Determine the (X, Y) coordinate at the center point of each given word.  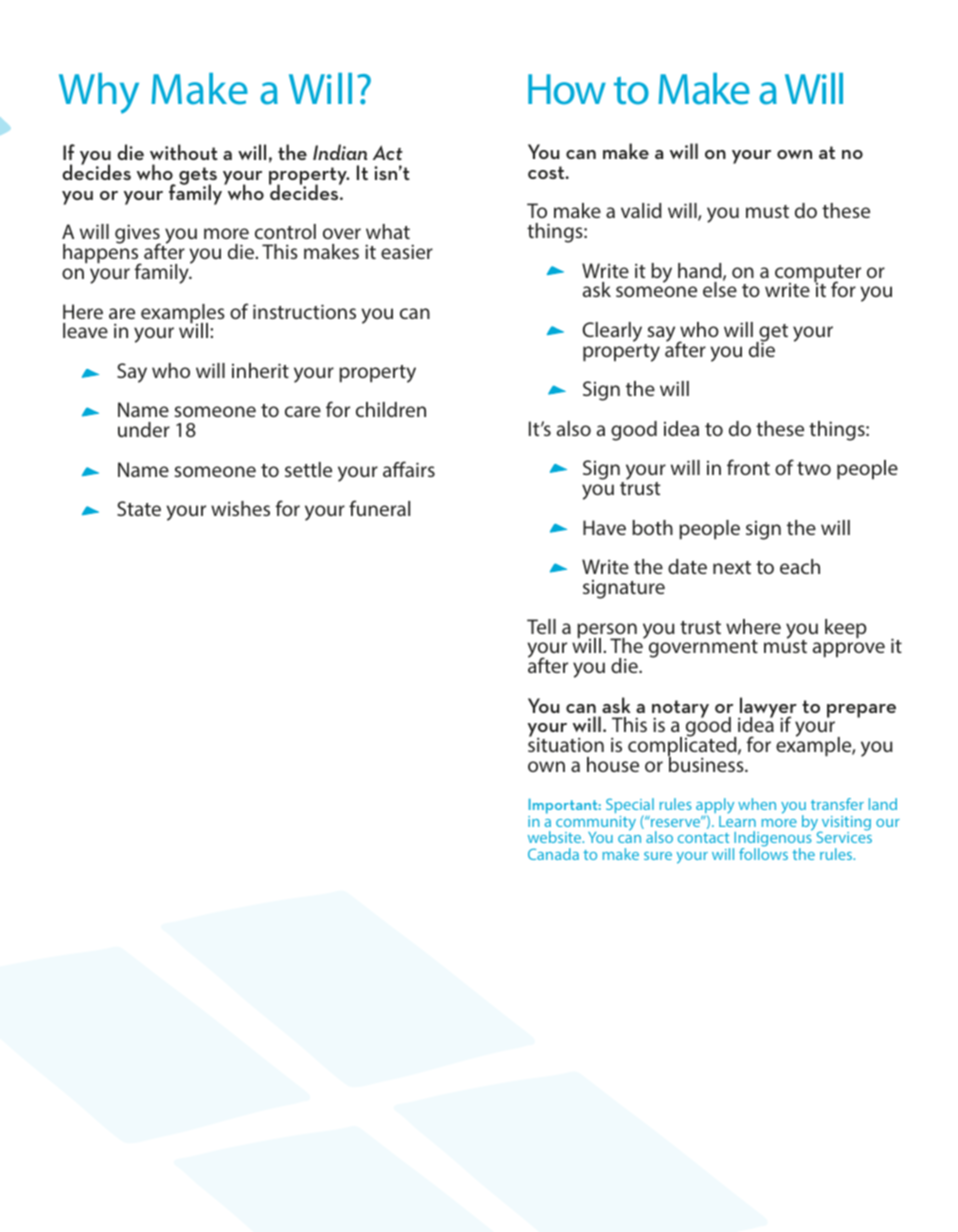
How (567, 89)
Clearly (612, 332)
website (556, 837)
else (720, 288)
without (184, 152)
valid (641, 210)
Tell (541, 626)
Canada (553, 854)
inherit (260, 370)
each (800, 566)
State (139, 508)
